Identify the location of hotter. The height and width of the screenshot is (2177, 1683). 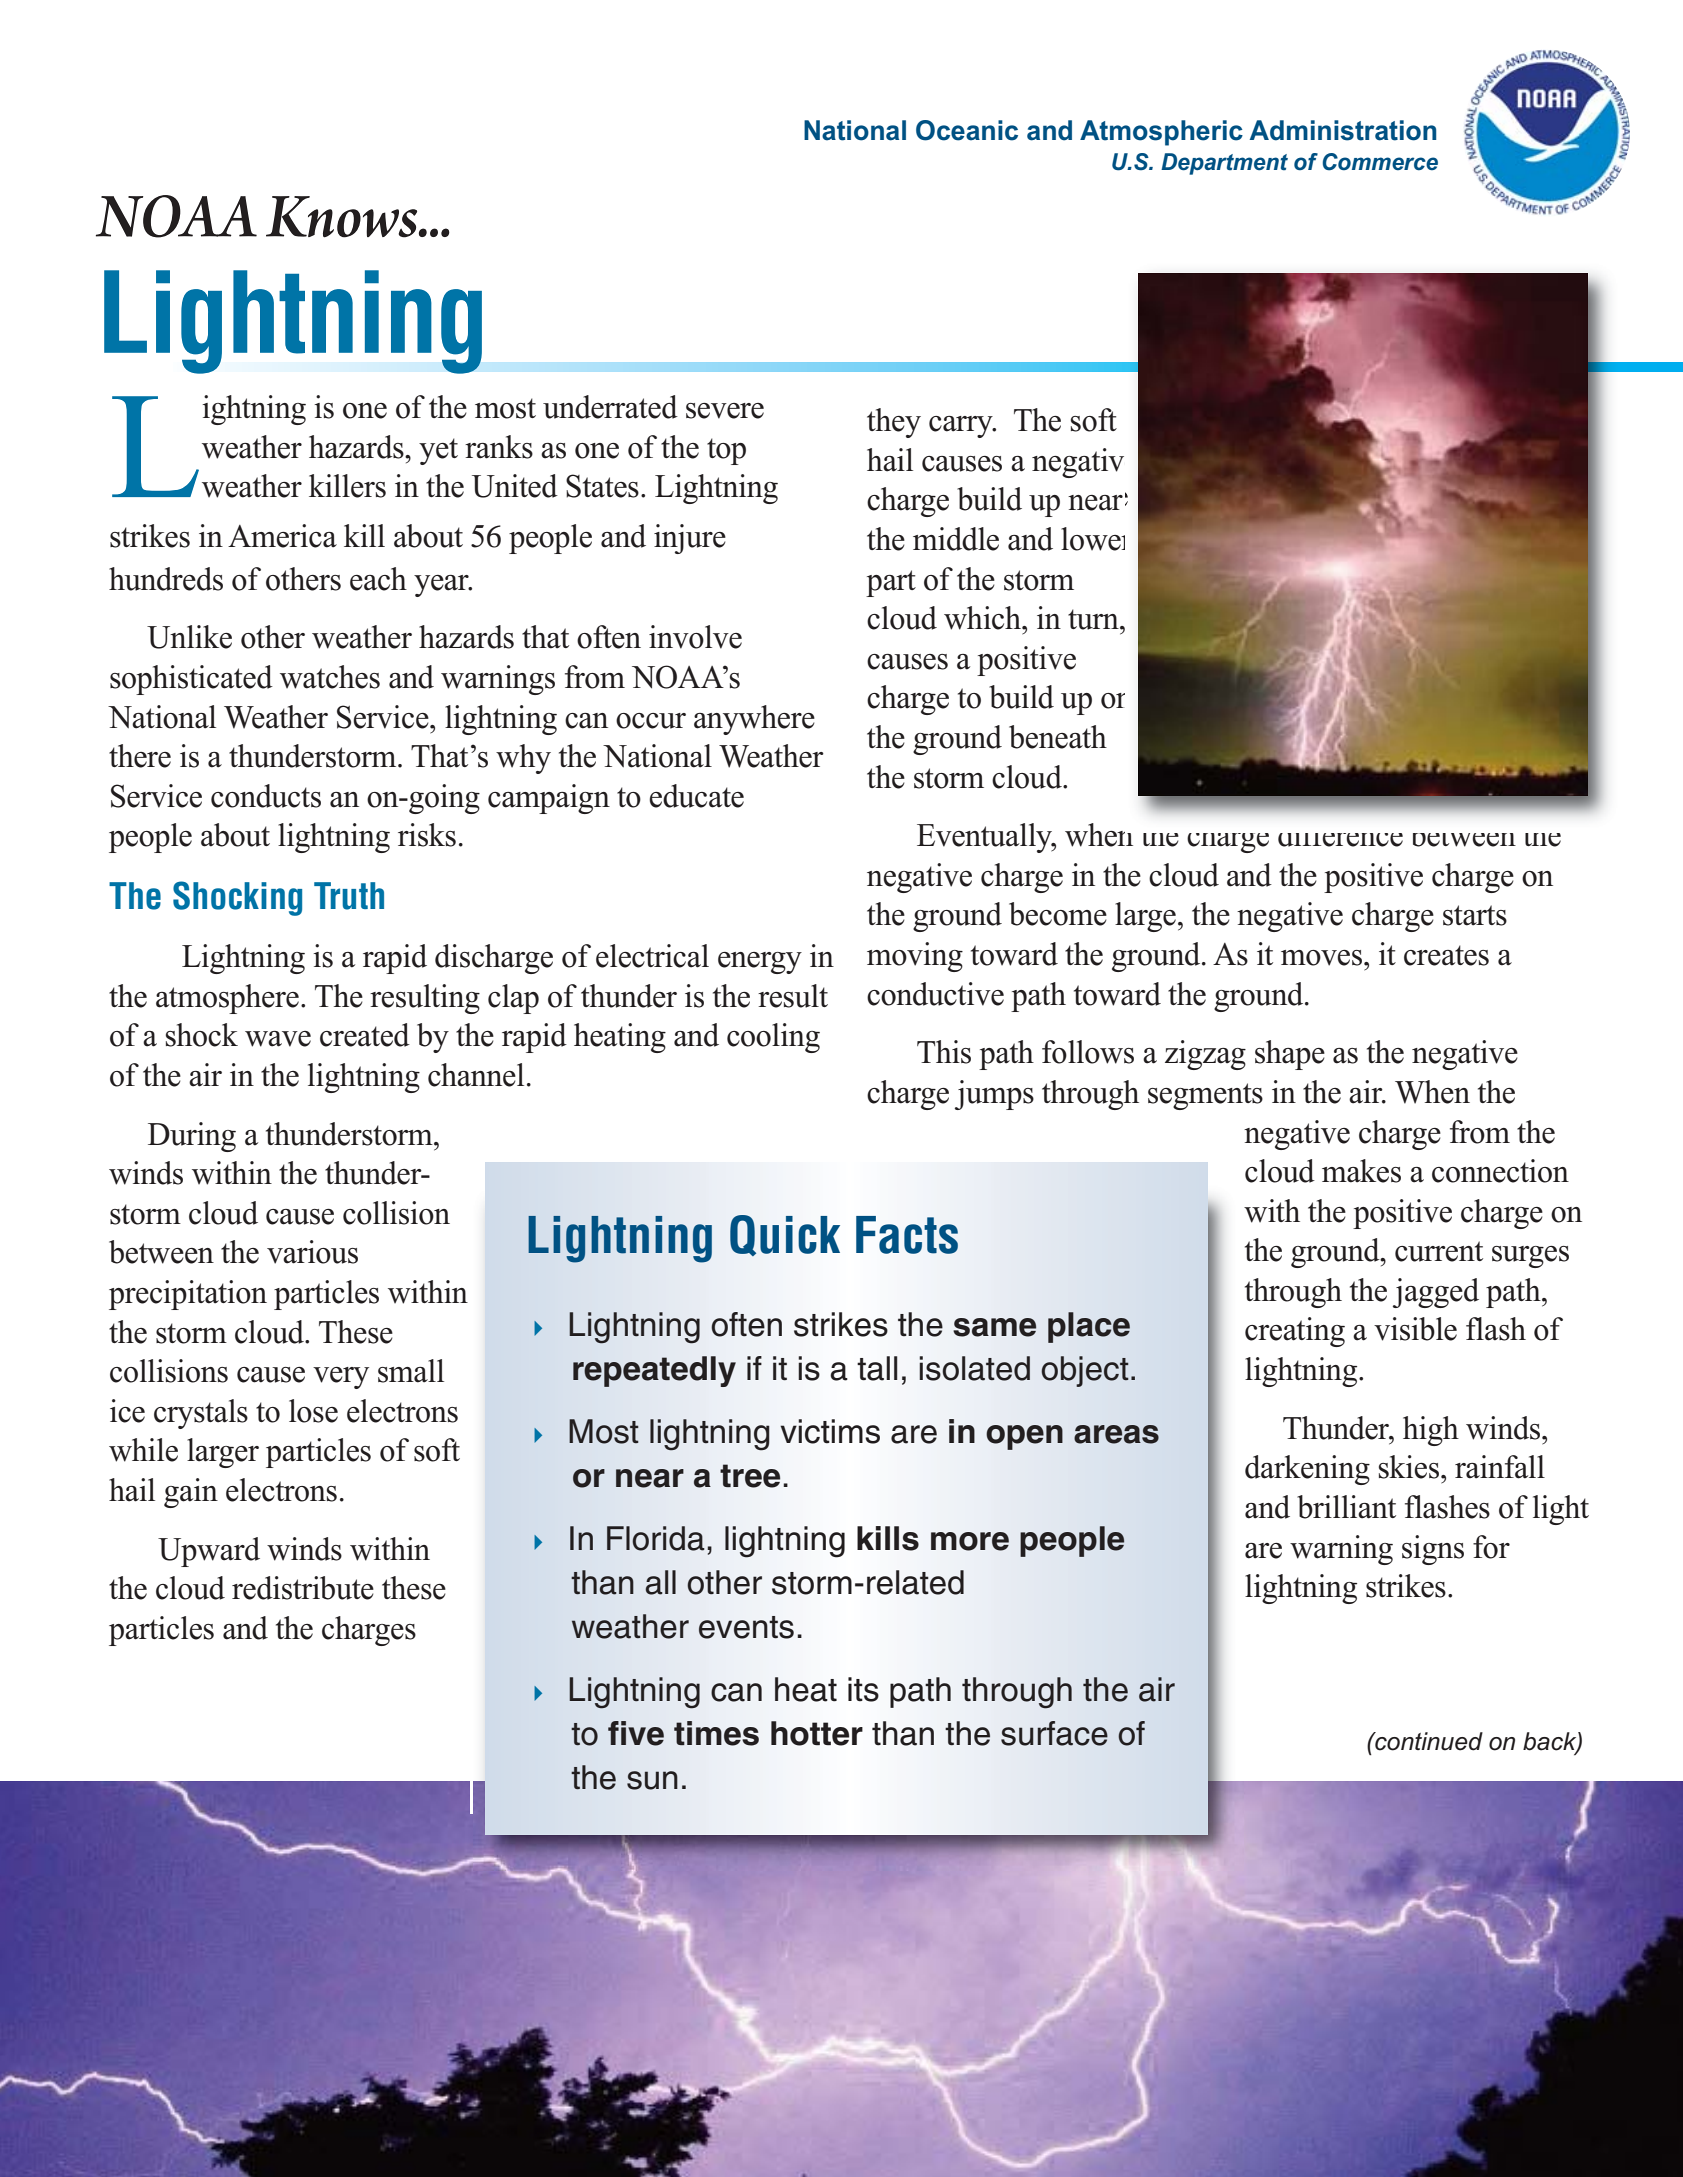
(817, 1733).
